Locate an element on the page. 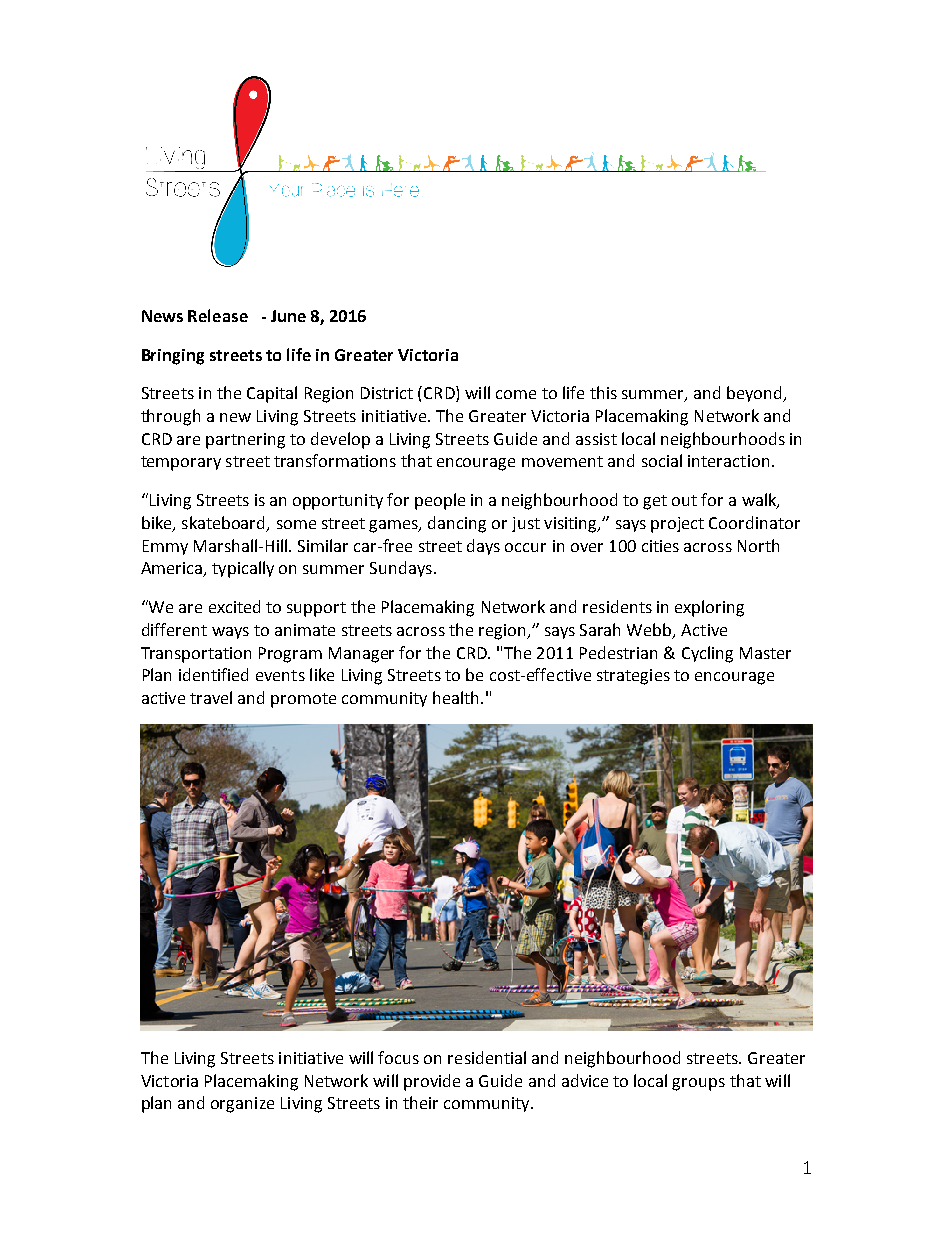 The image size is (952, 1233). strategies is located at coordinates (633, 677).
